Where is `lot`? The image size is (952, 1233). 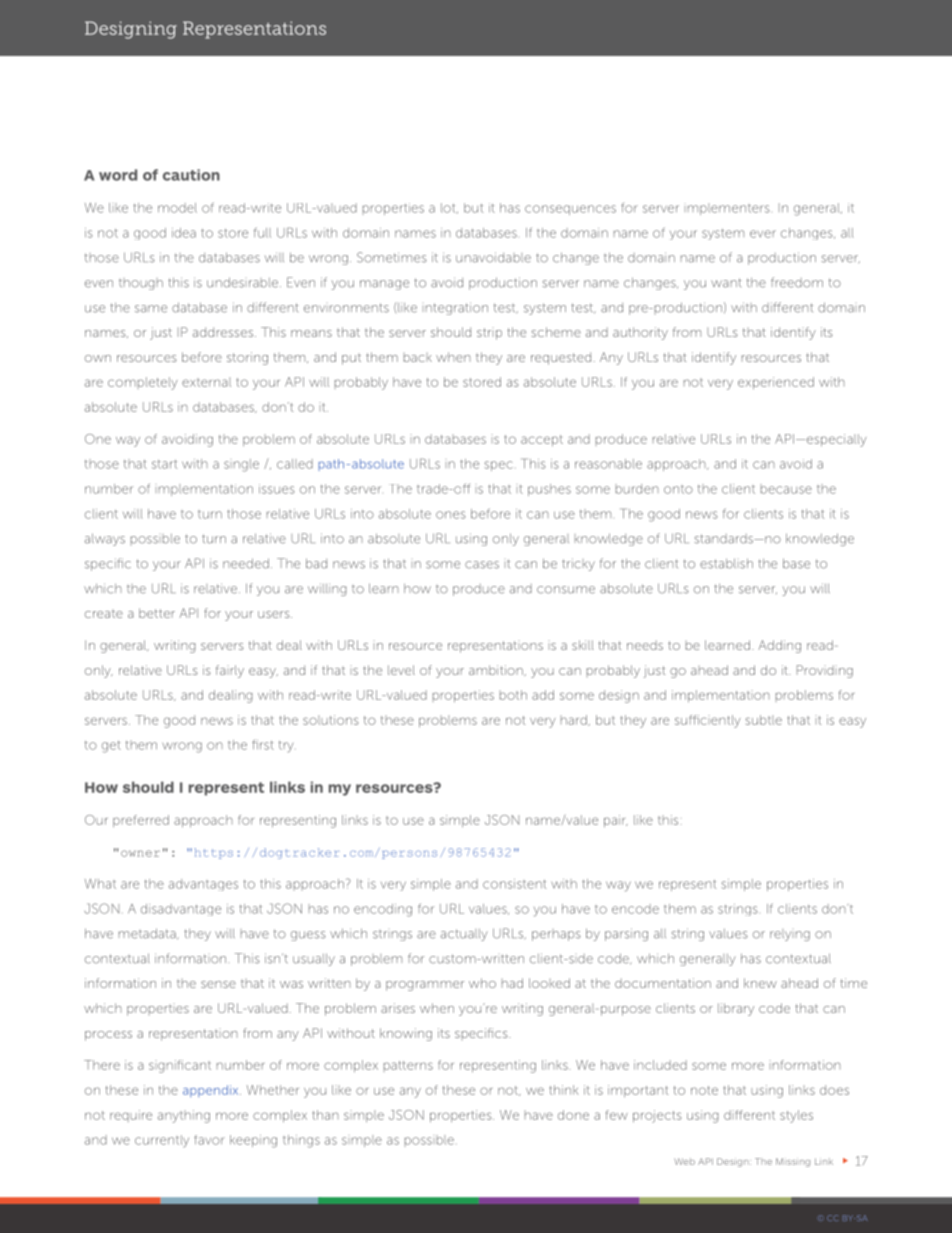 lot is located at coordinates (449, 208).
